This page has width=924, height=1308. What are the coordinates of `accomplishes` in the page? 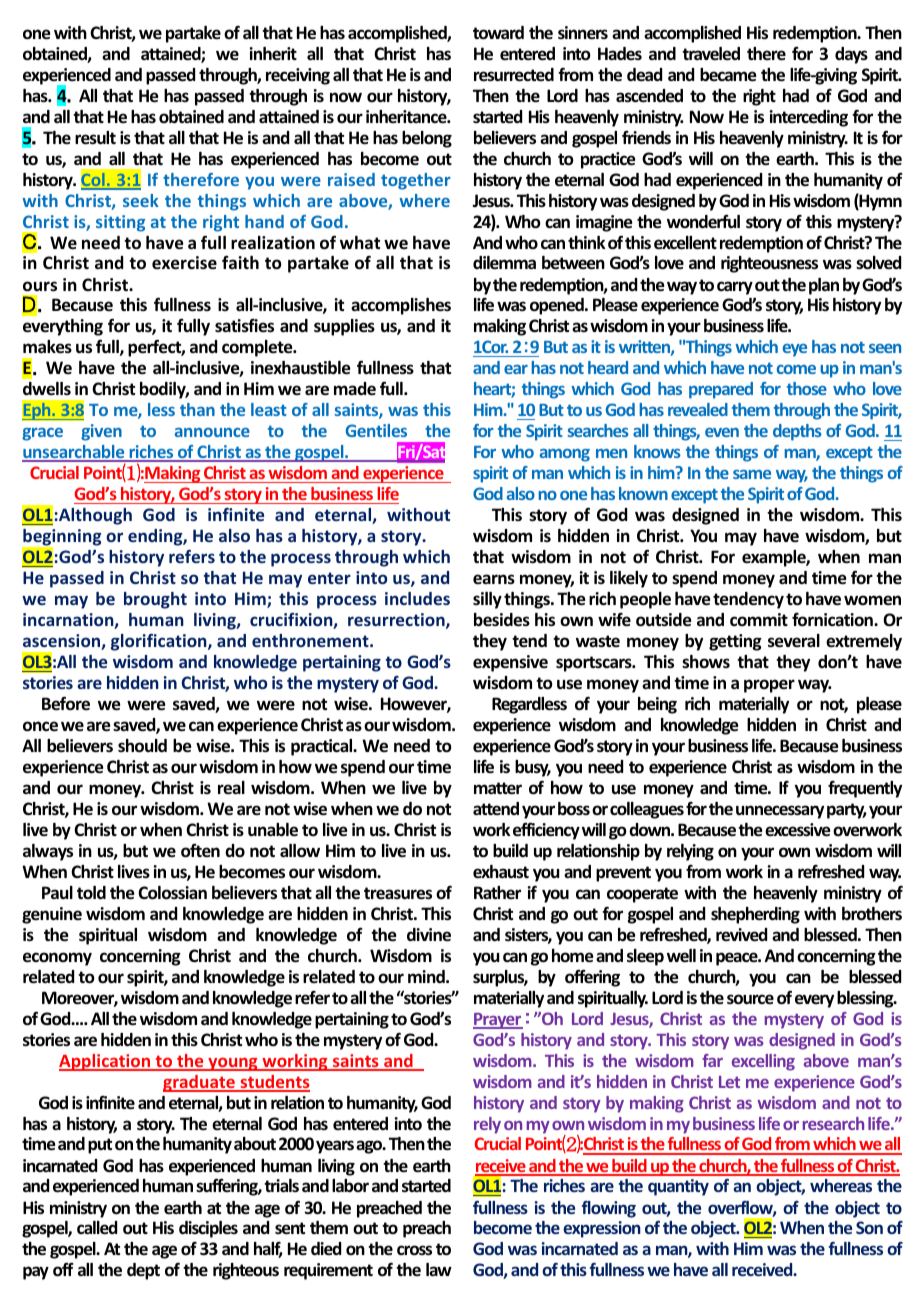 It's located at (401, 306).
